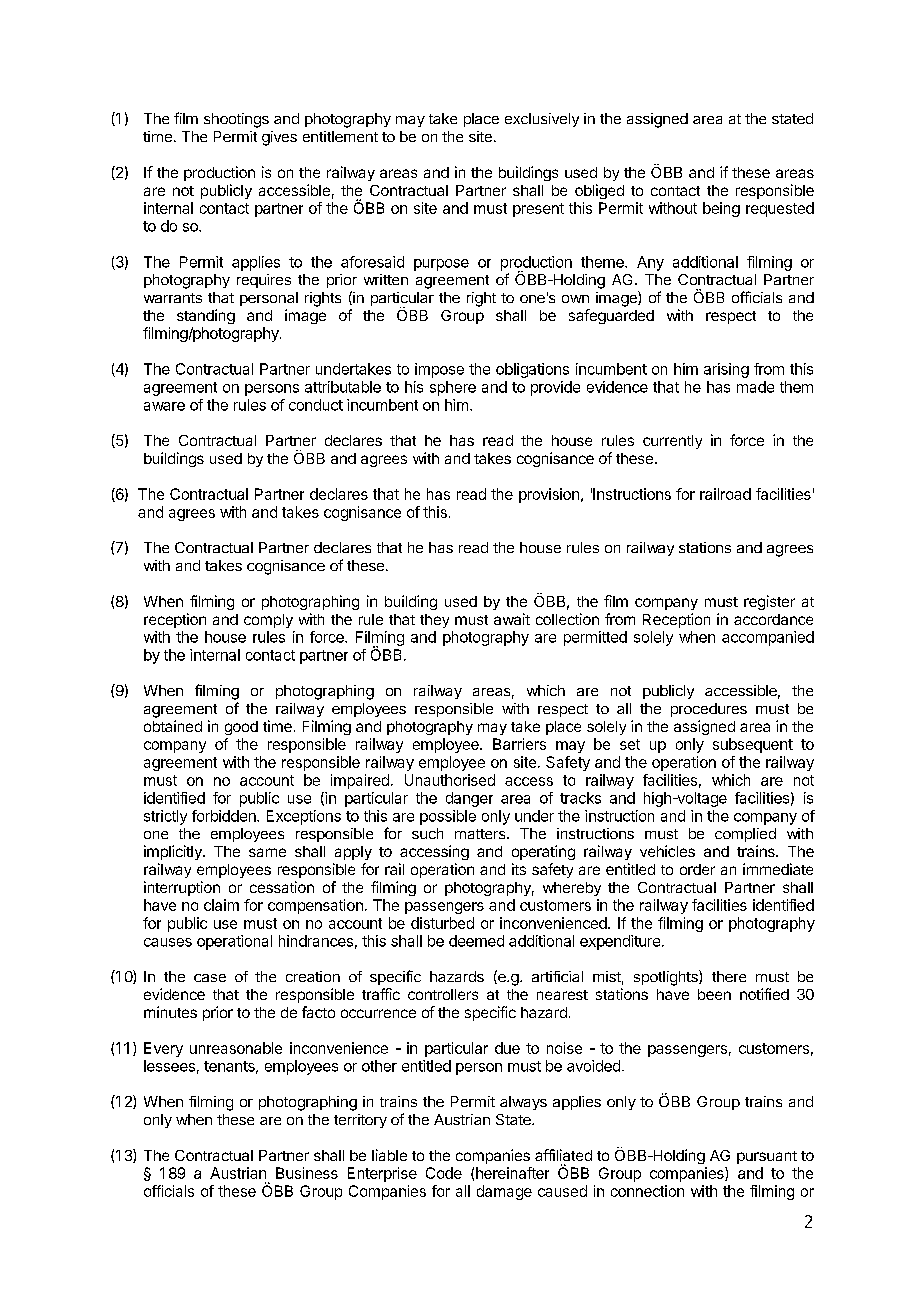 Image resolution: width=924 pixels, height=1308 pixels. What do you see at coordinates (434, 621) in the document?
I see `they` at bounding box center [434, 621].
